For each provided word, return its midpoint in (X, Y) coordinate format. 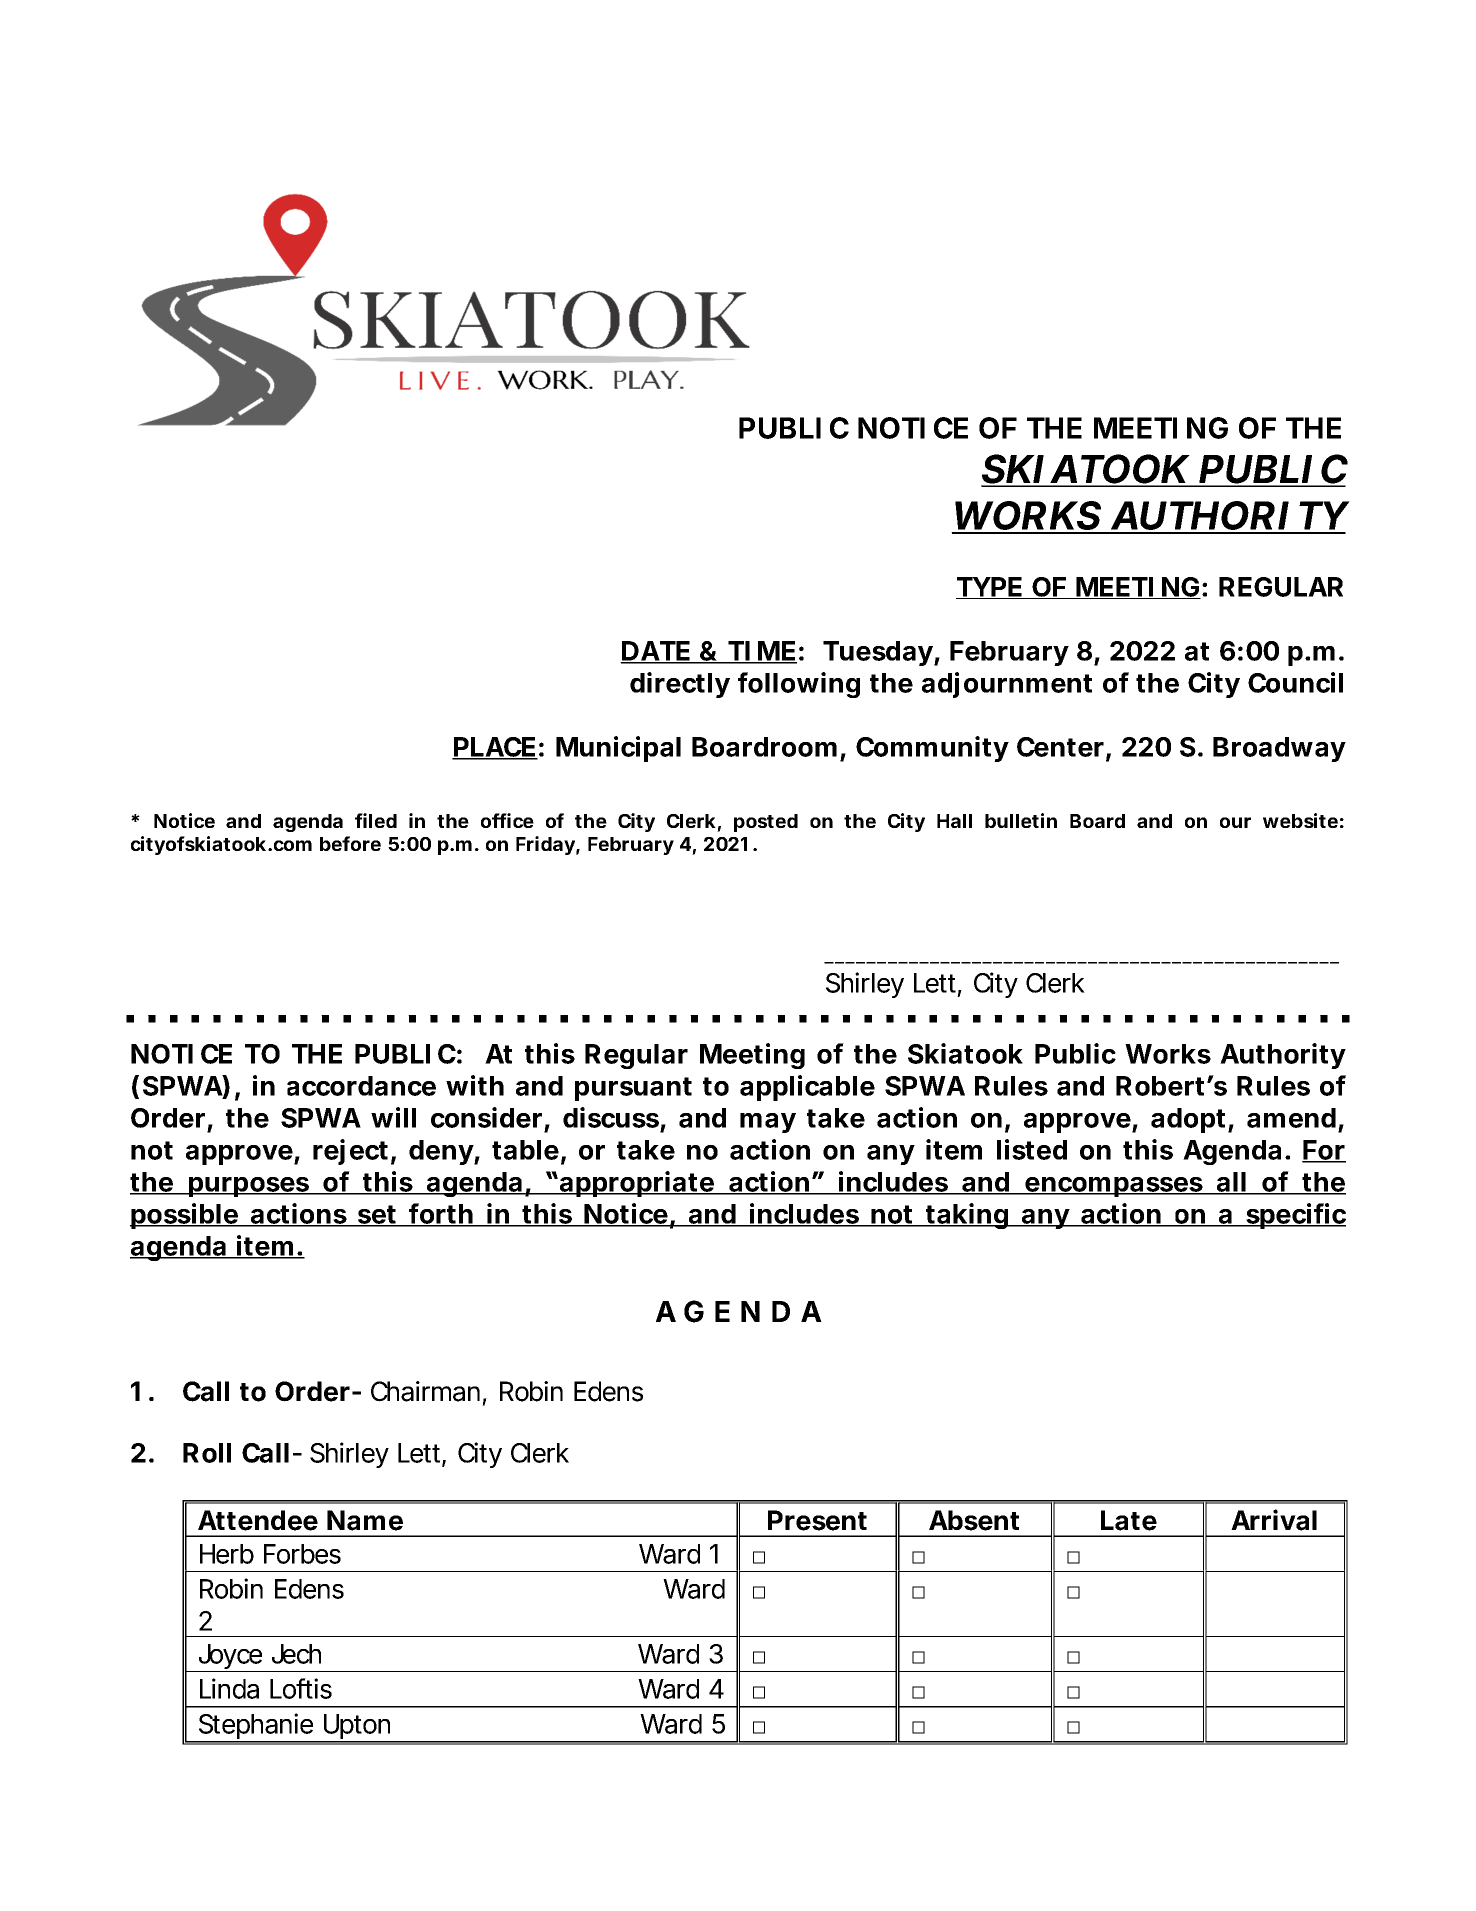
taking (967, 1216)
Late (1129, 1520)
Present (817, 1520)
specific (1295, 1216)
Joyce (229, 1658)
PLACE (494, 748)
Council (1295, 682)
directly (680, 685)
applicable (807, 1088)
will (393, 1117)
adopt (1190, 1120)
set (377, 1215)
